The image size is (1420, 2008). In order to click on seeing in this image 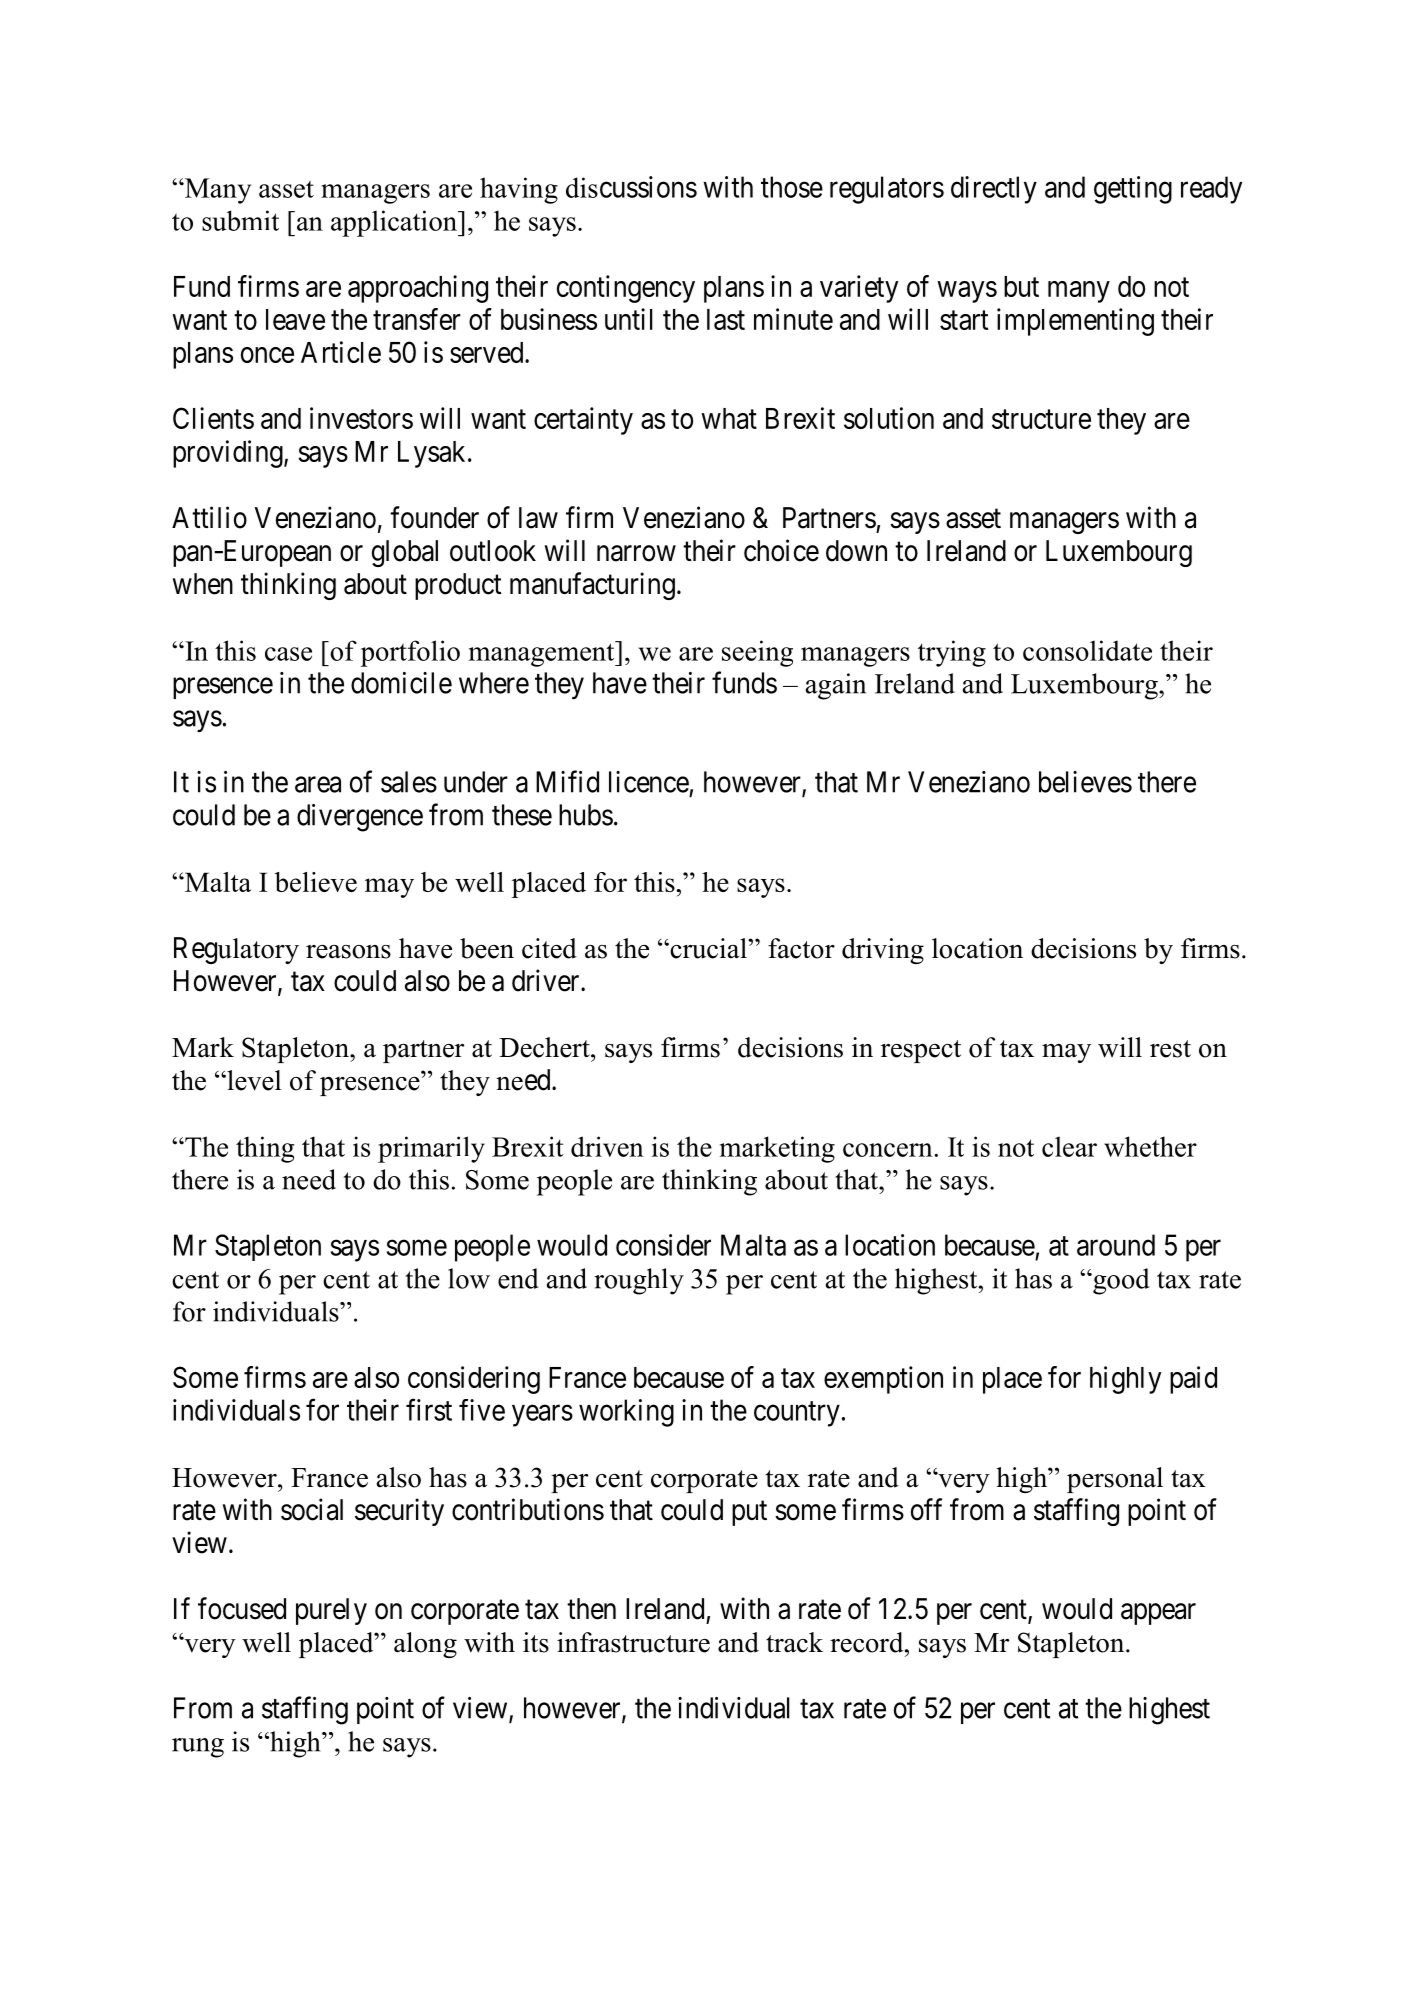, I will do `click(757, 653)`.
